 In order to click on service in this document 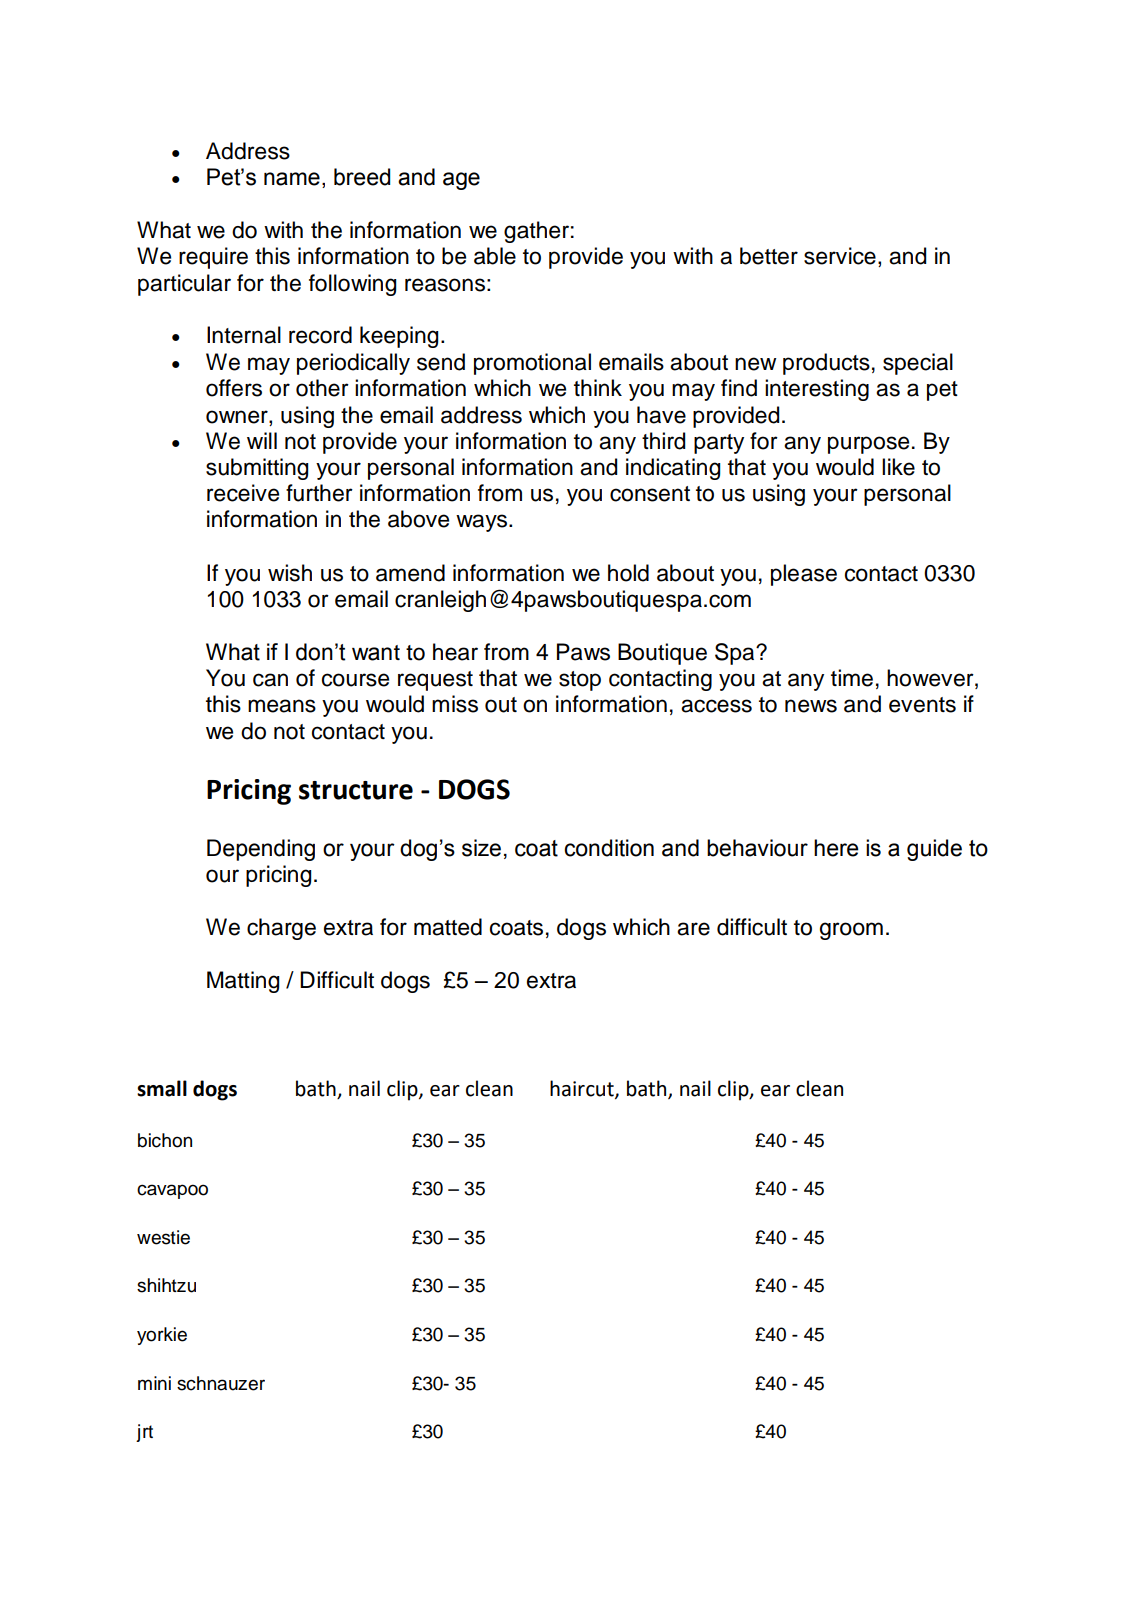, I will do `click(840, 256)`.
